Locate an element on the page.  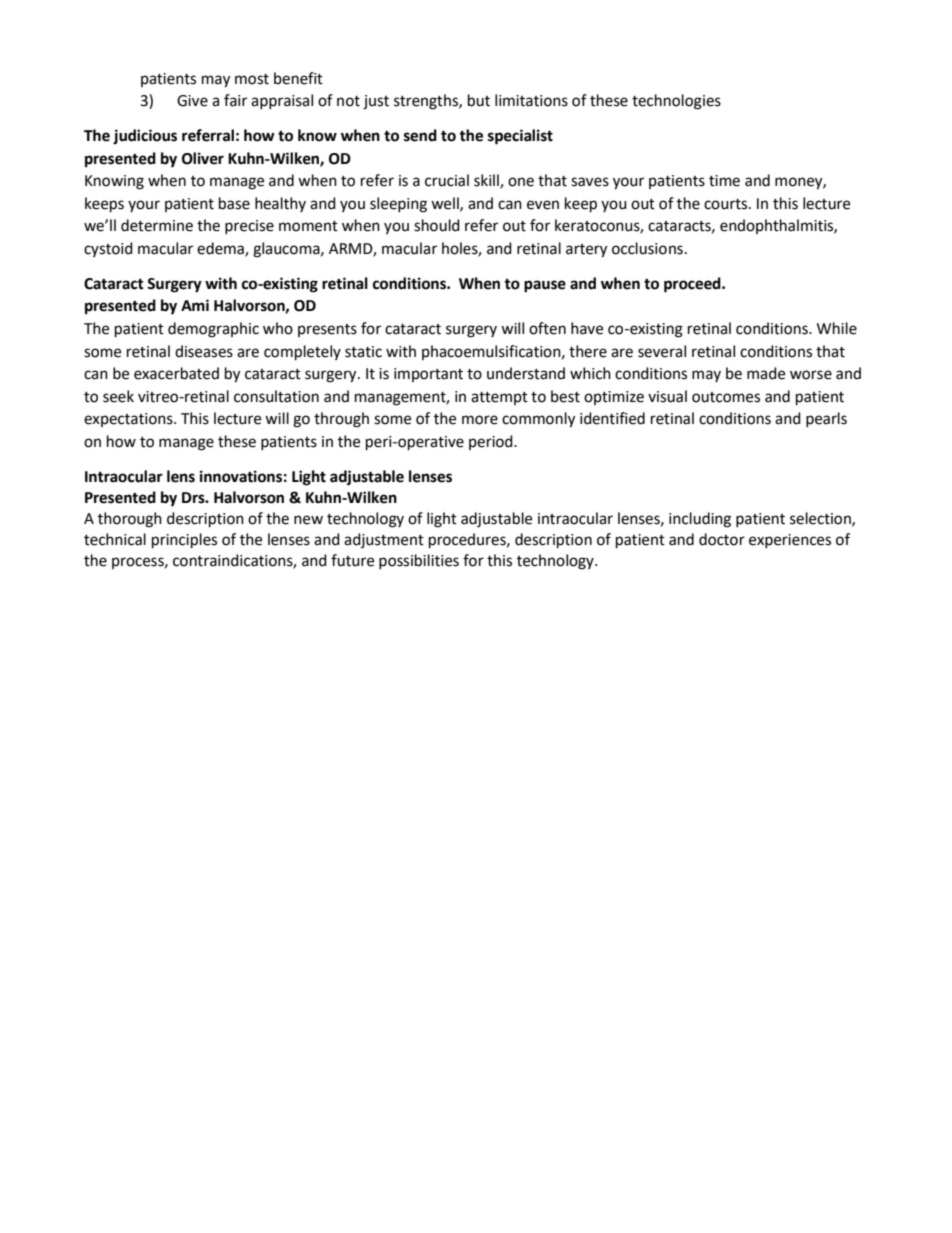
While is located at coordinates (837, 328).
